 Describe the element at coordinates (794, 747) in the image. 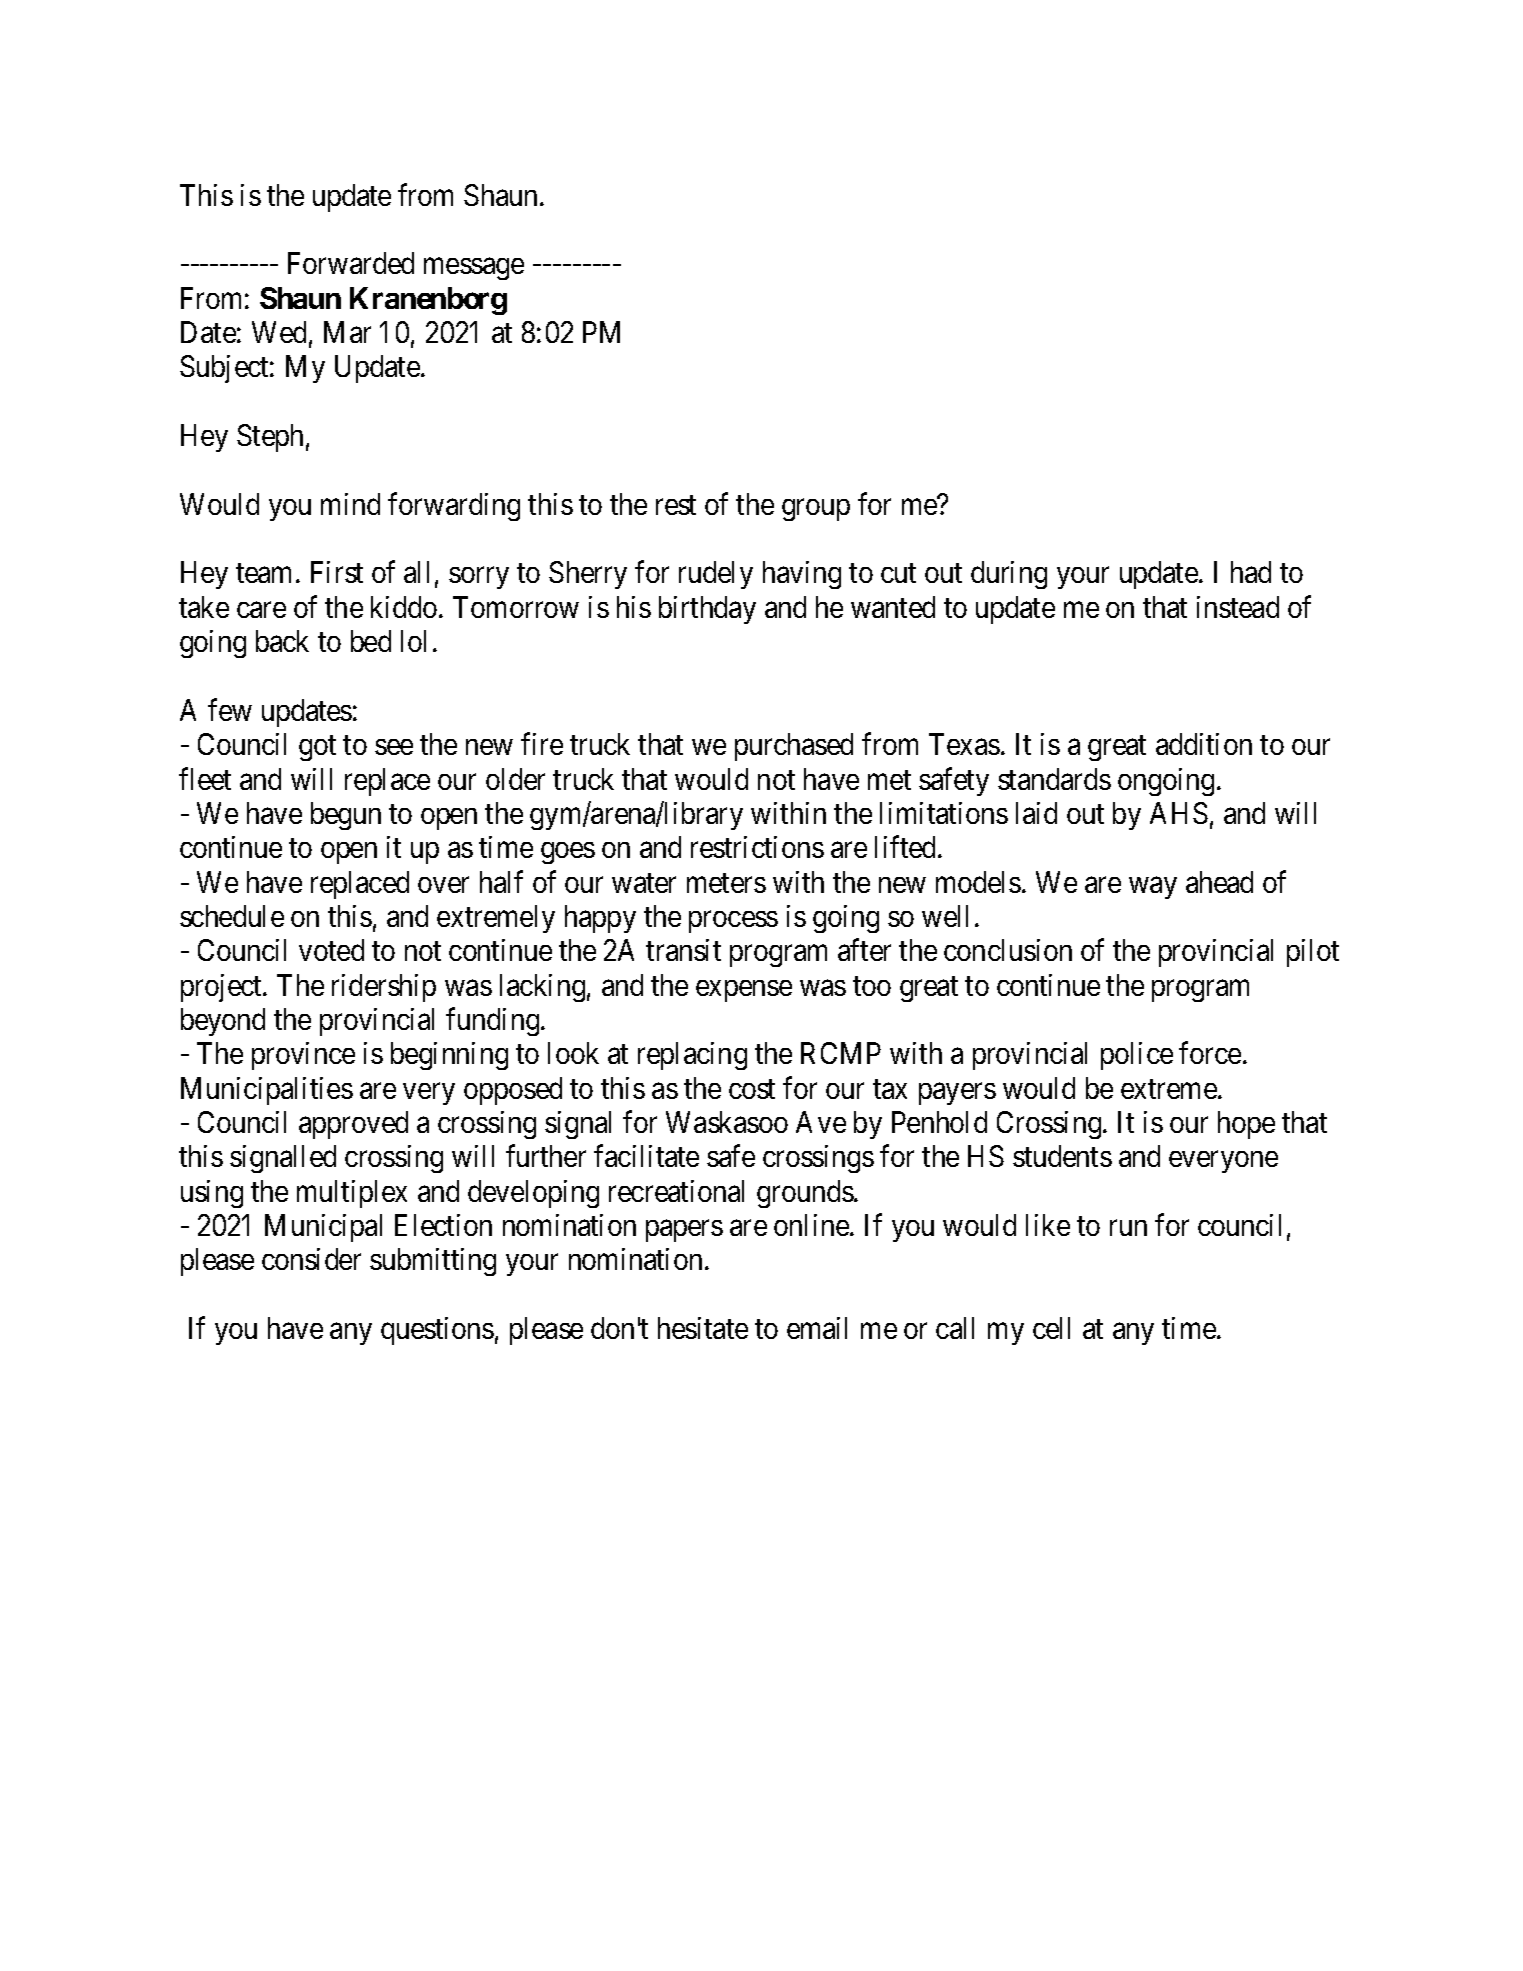

I see `purchased` at that location.
